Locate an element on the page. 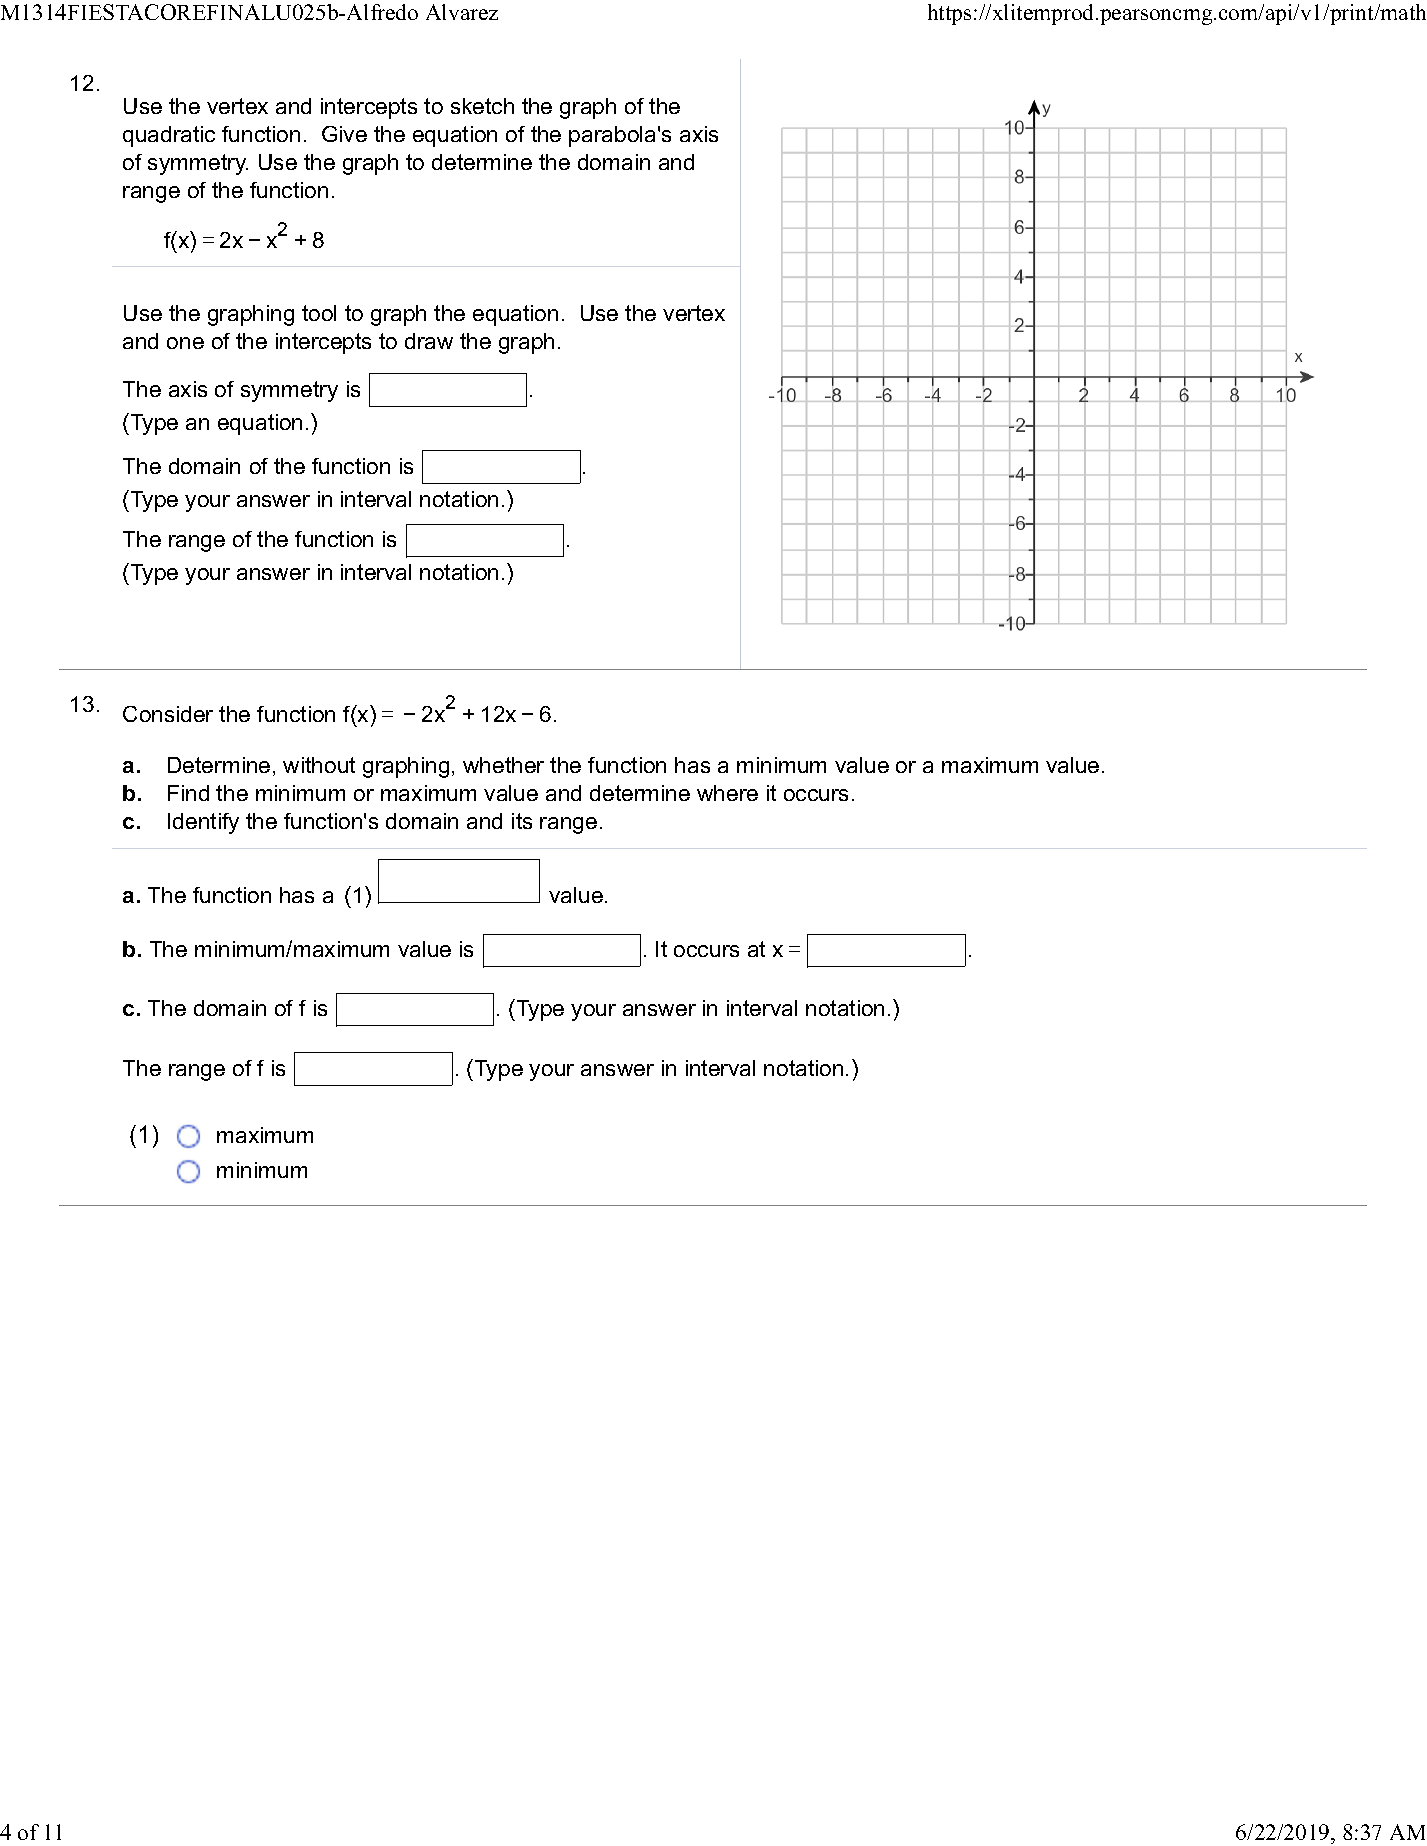 The image size is (1427, 1846). Alvarez is located at coordinates (462, 12).
